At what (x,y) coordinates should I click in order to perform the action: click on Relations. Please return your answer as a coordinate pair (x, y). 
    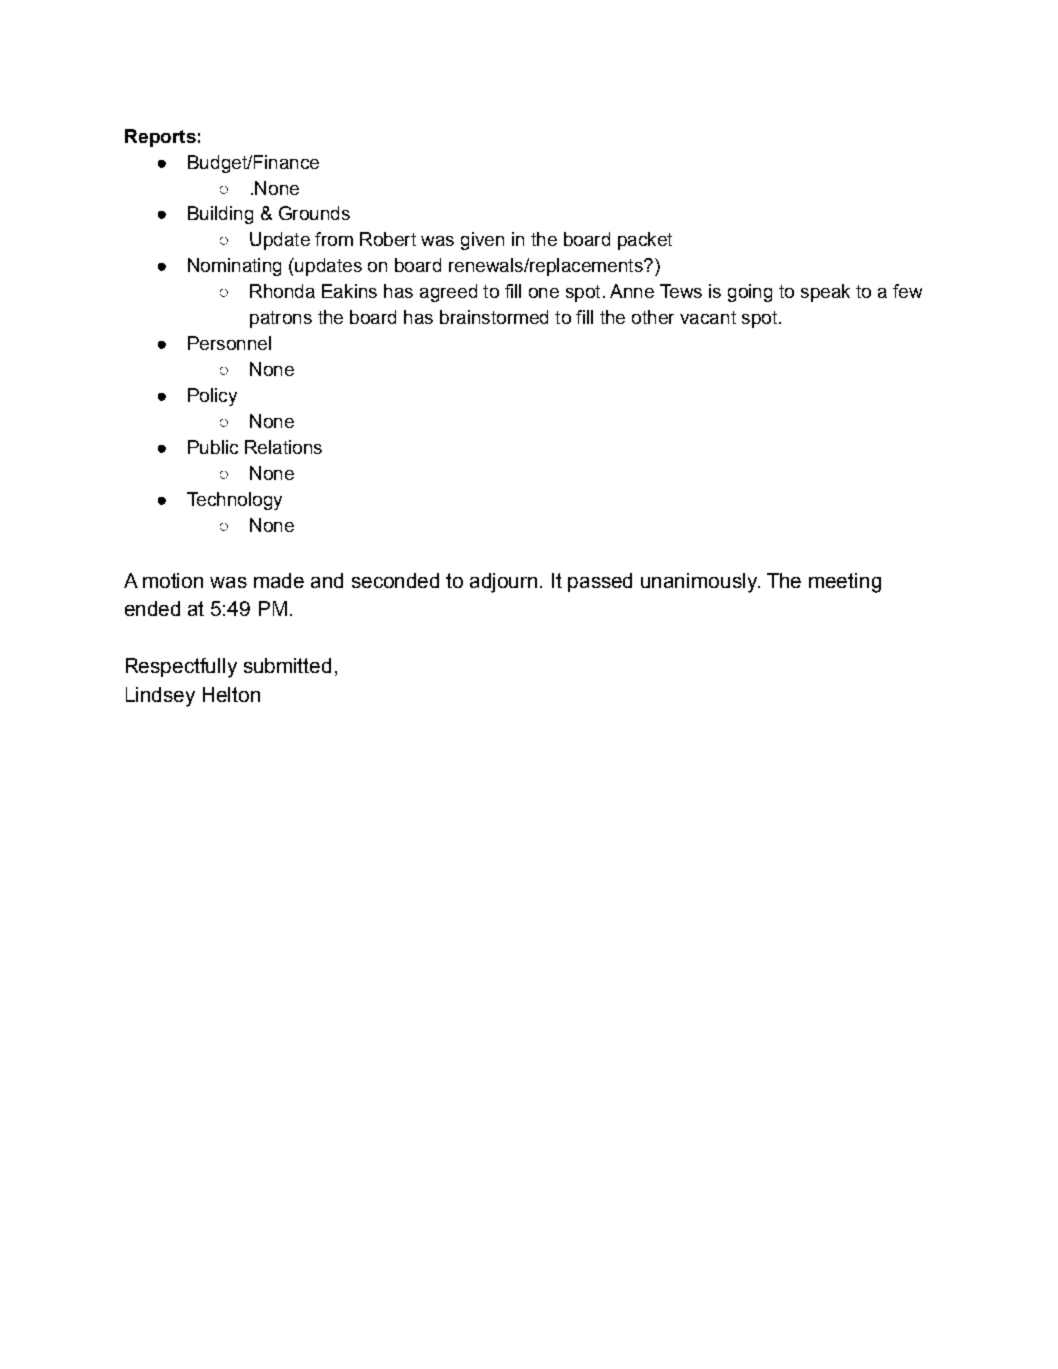
    Looking at the image, I should click on (283, 447).
